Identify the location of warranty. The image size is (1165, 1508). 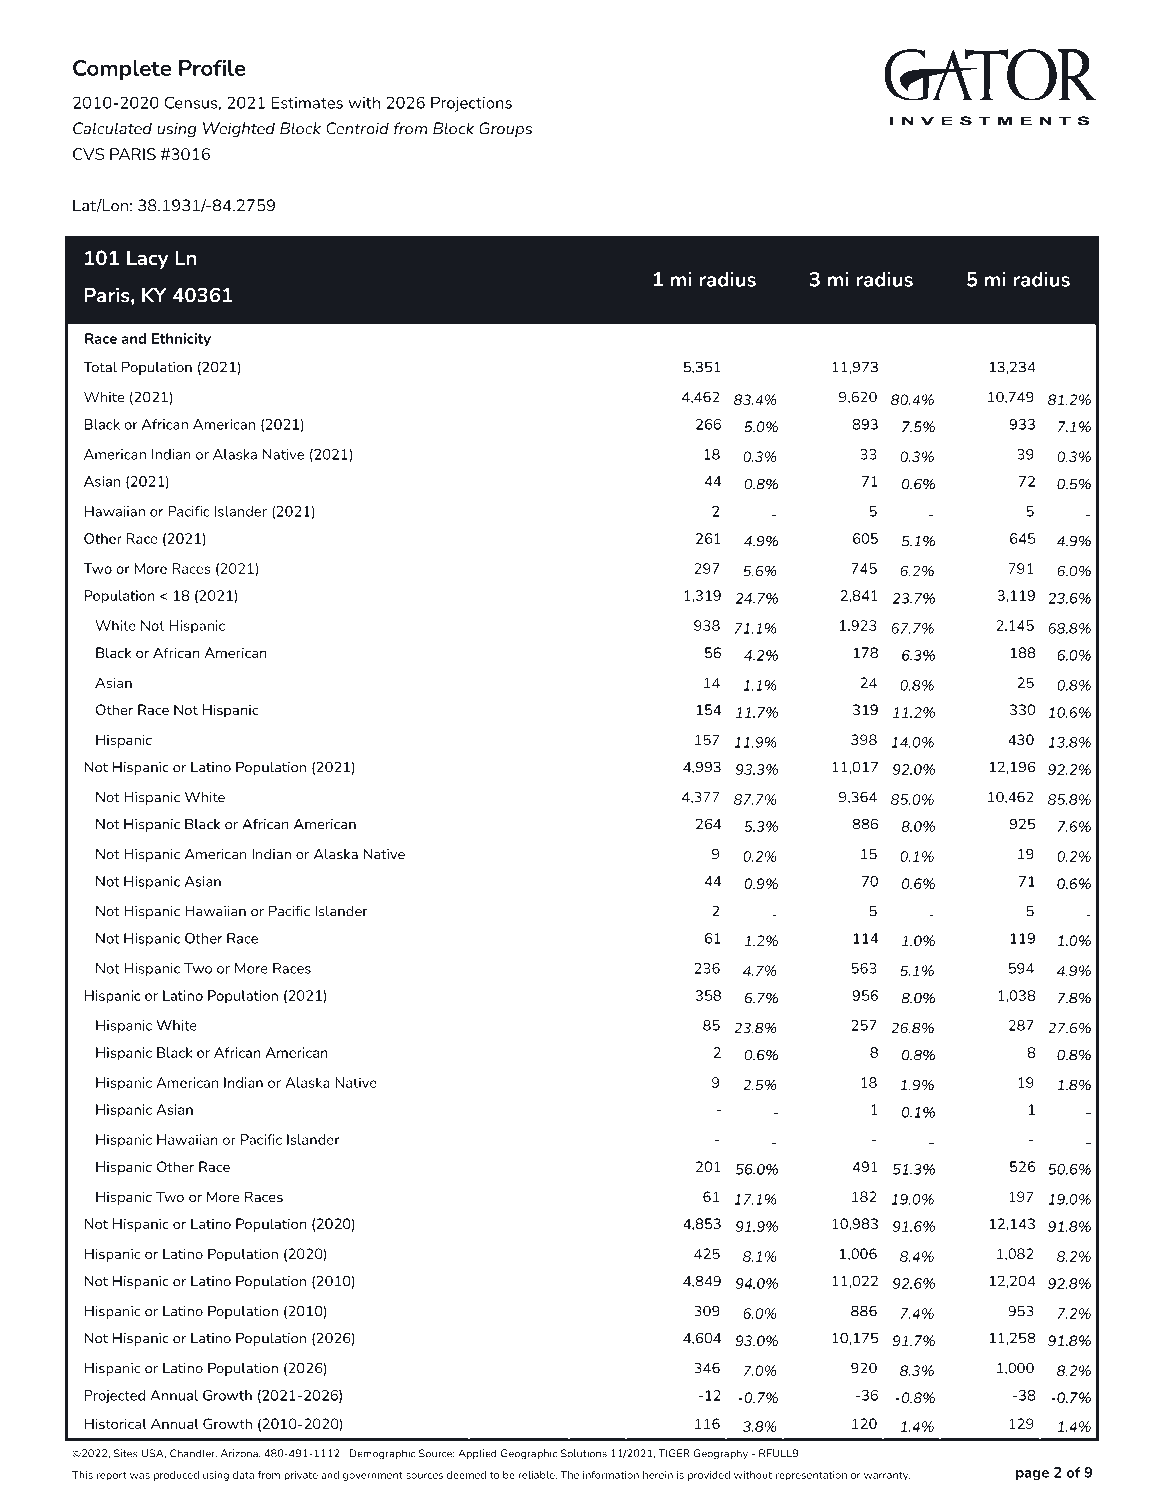
(887, 1476).
